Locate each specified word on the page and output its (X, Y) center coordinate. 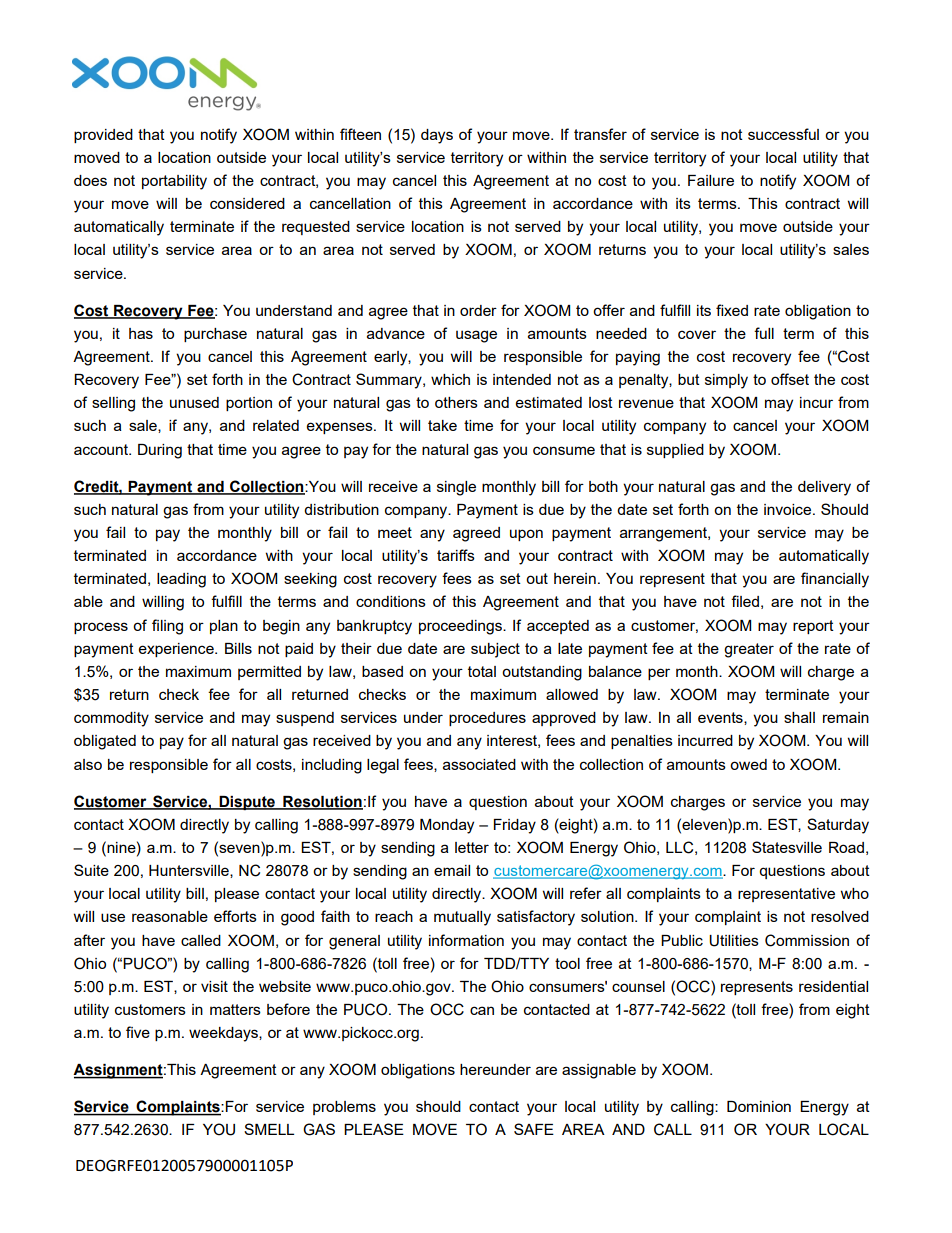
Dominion (759, 1106)
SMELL (269, 1129)
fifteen (360, 134)
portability (174, 182)
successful (783, 134)
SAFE (534, 1129)
